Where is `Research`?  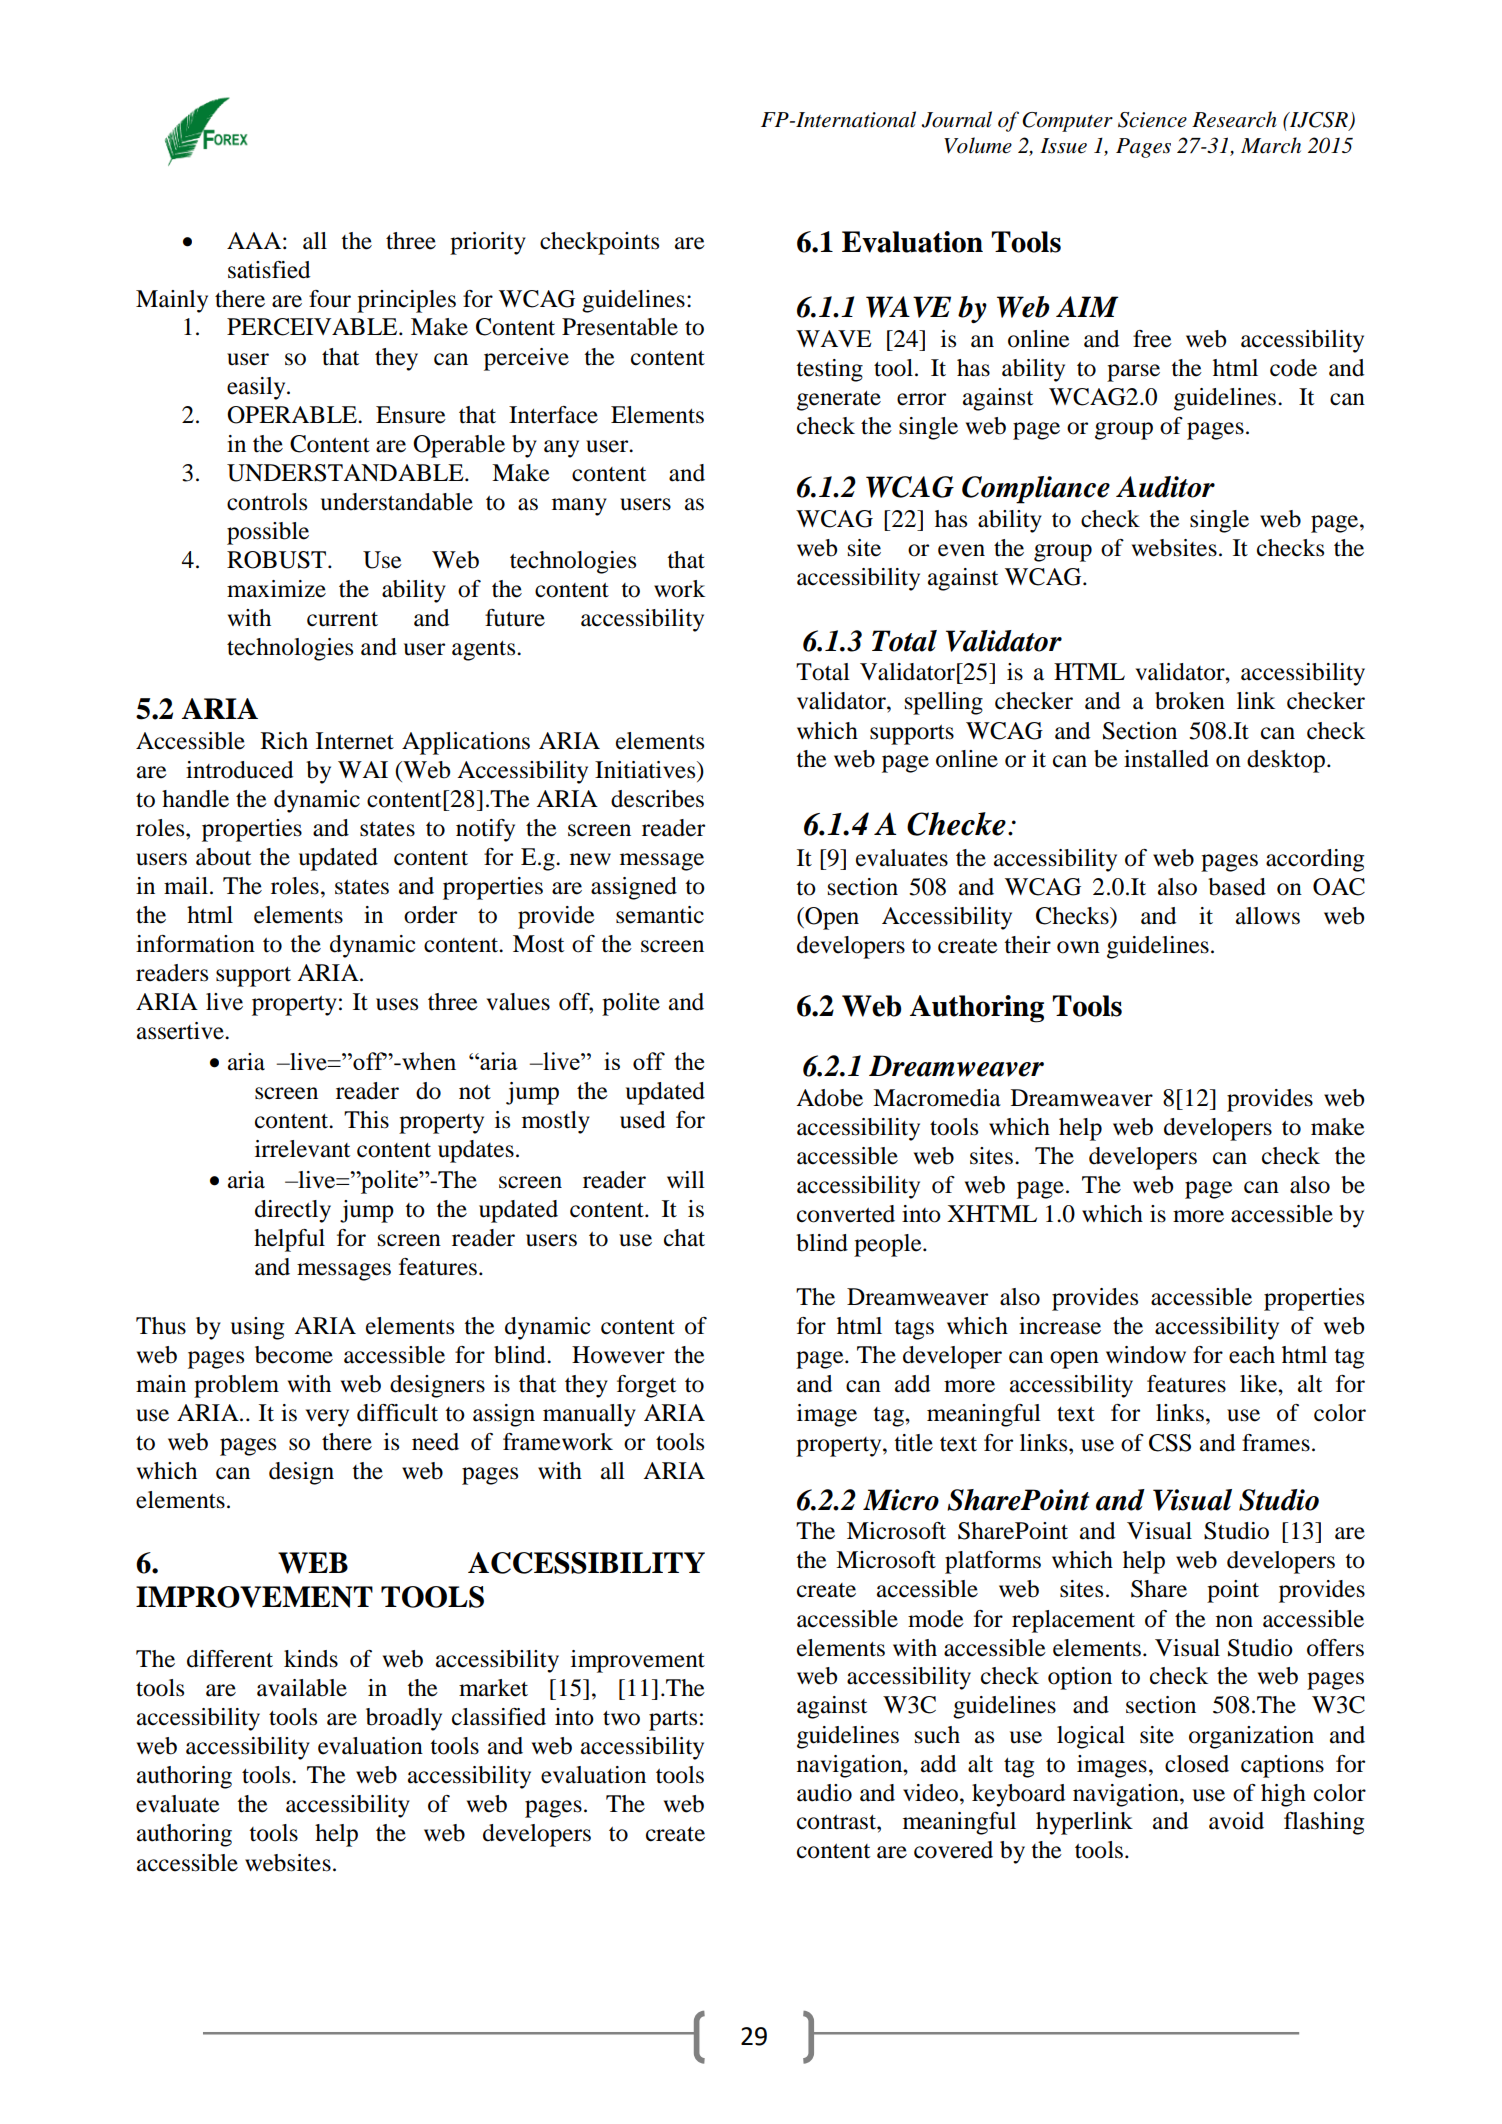 Research is located at coordinates (1234, 119).
